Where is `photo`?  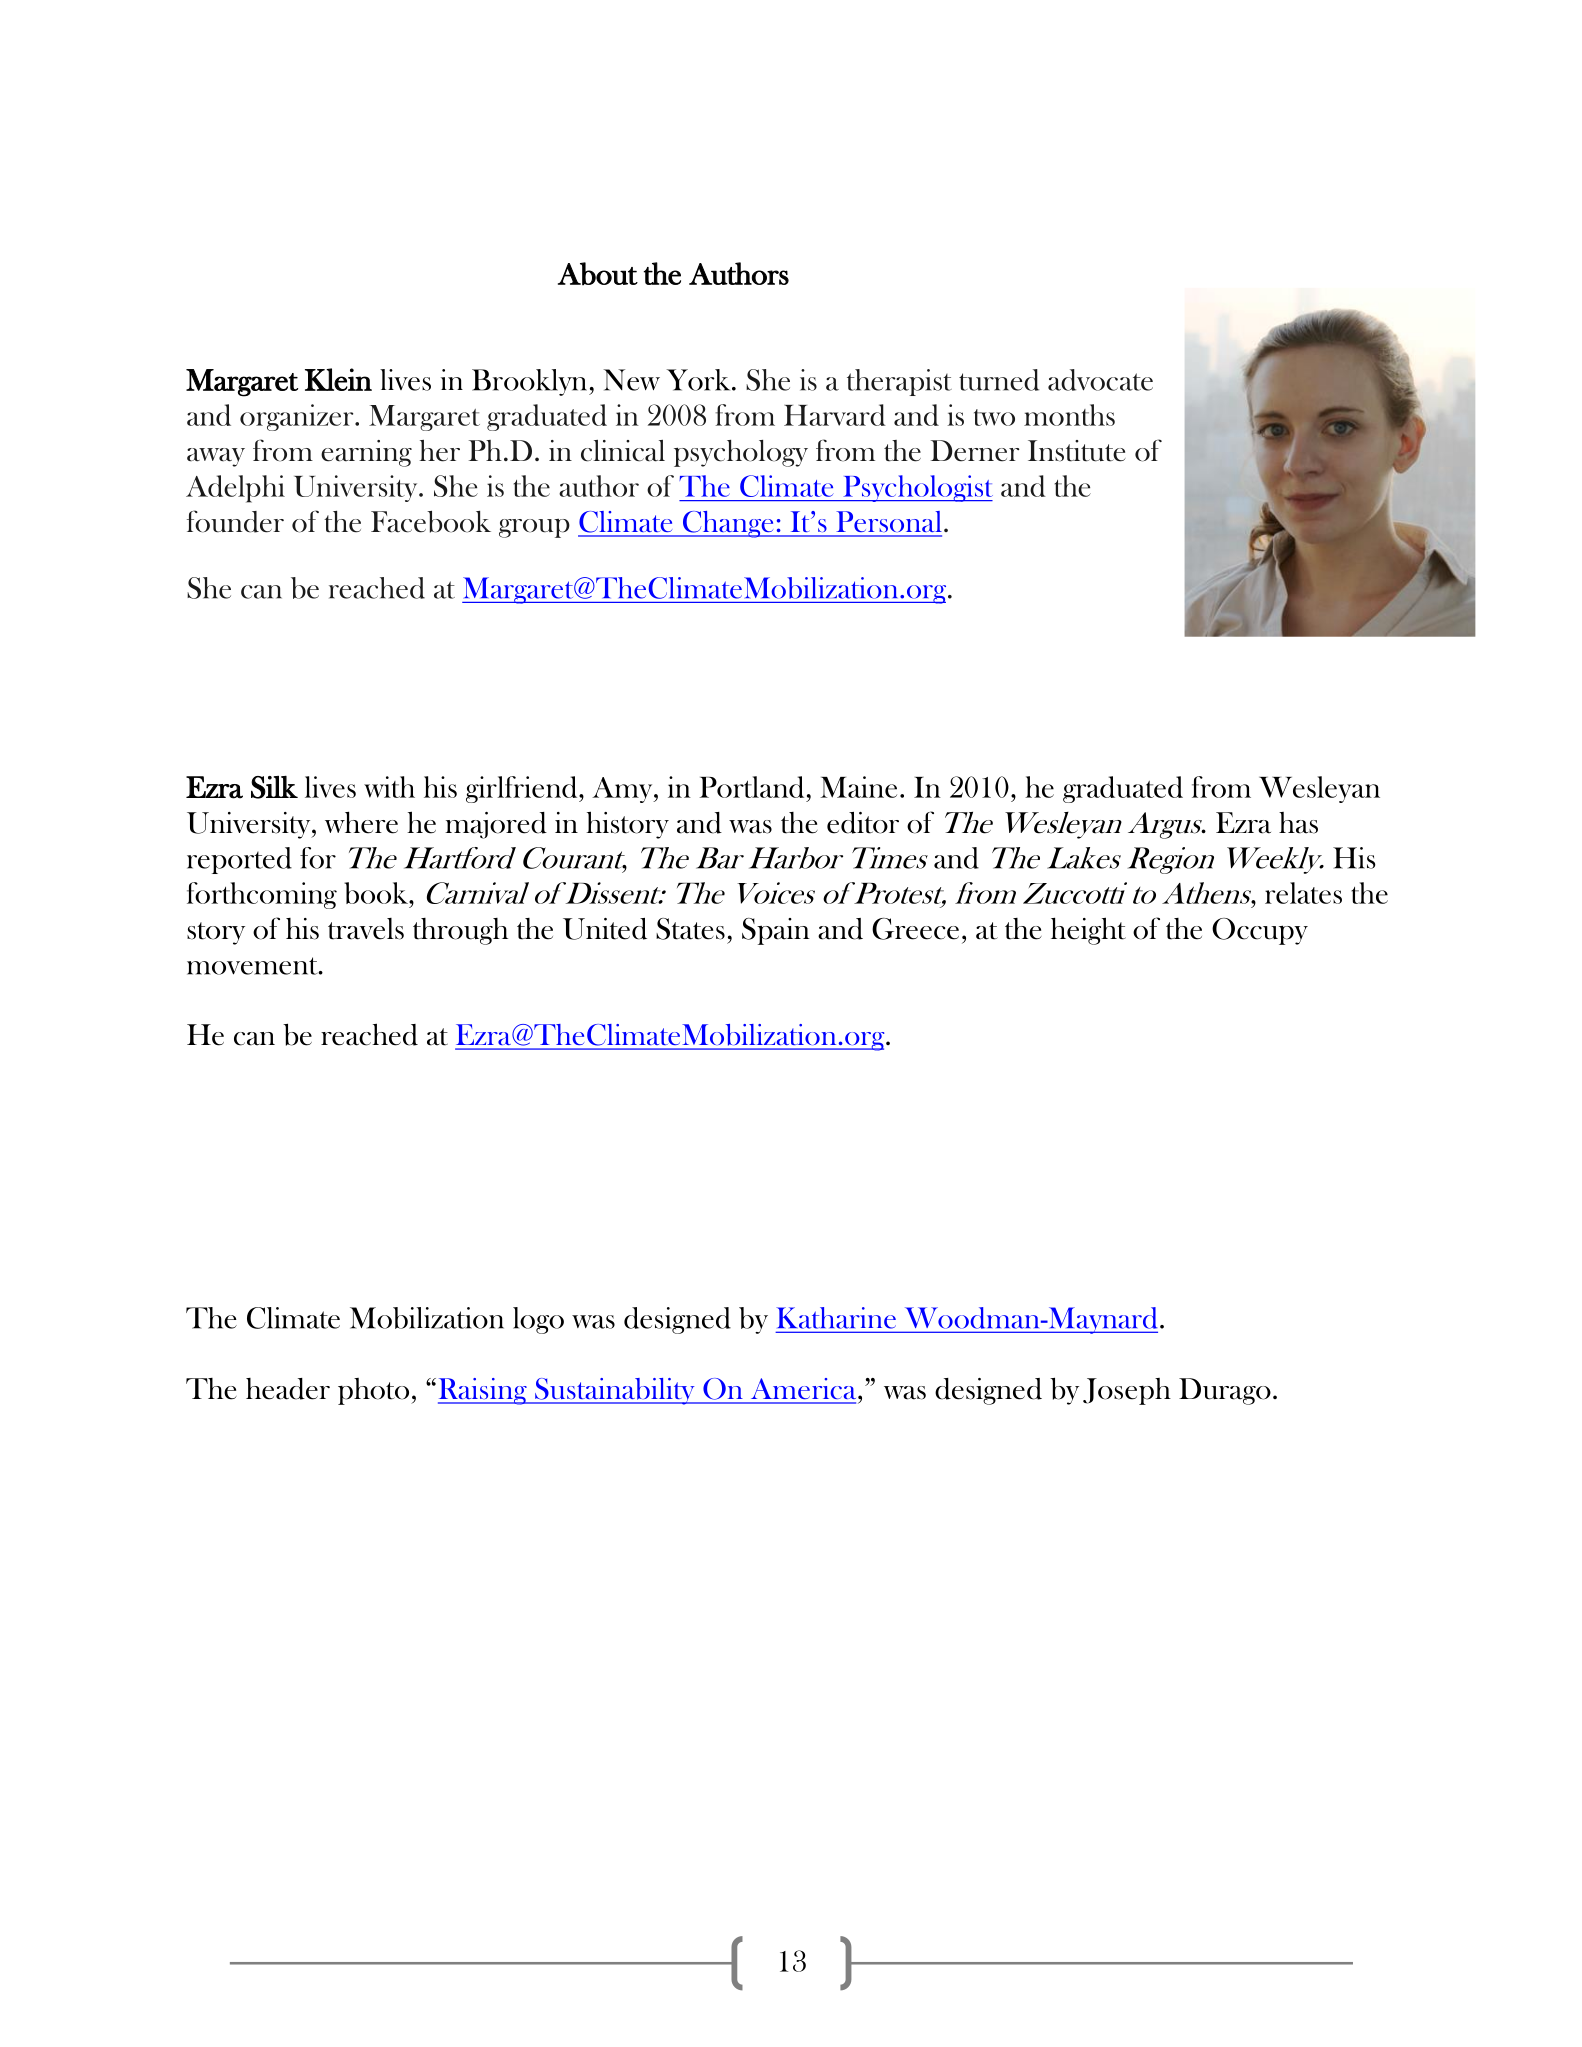
photo is located at coordinates (373, 1391).
